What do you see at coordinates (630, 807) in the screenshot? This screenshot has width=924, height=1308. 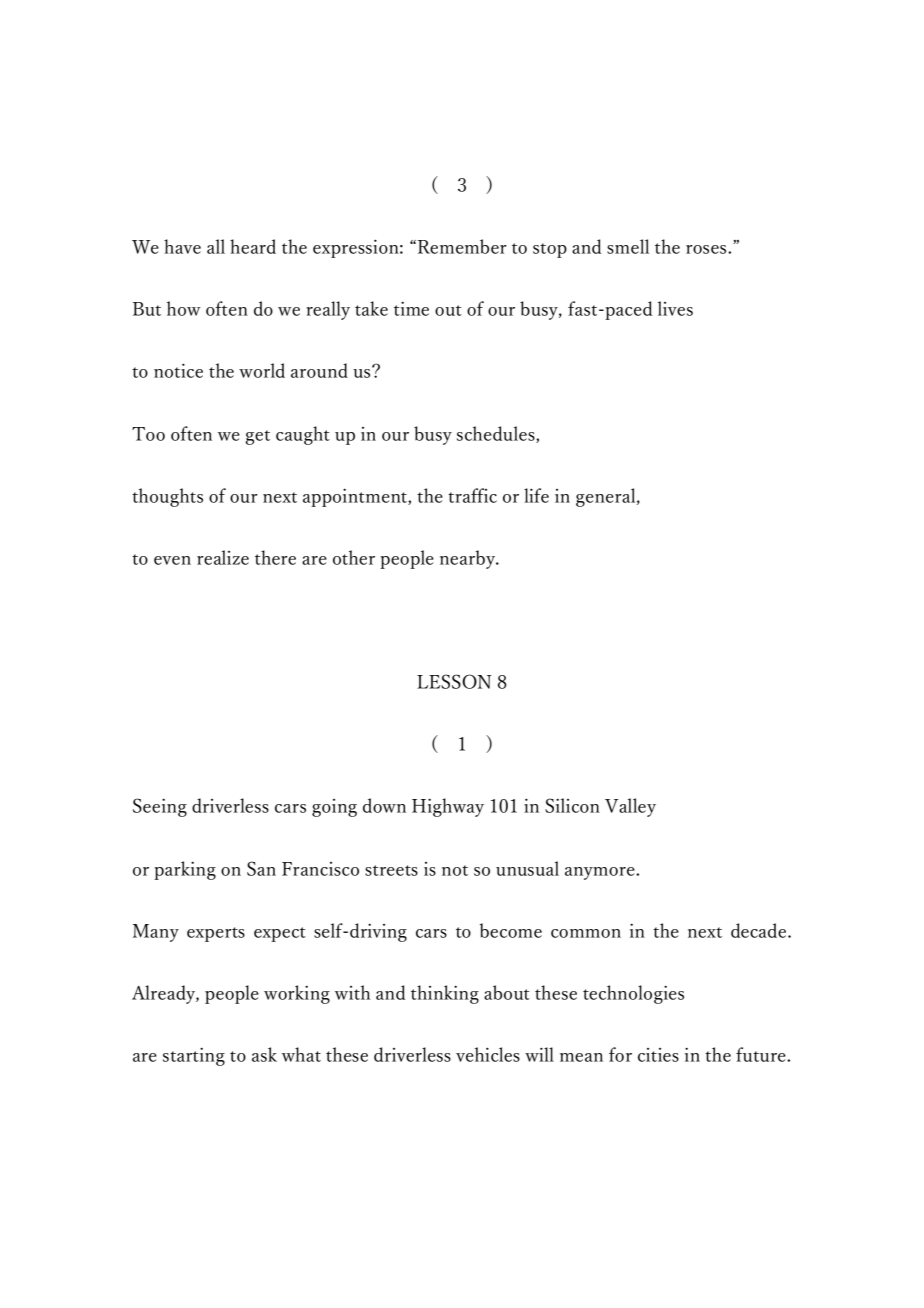 I see `Valley` at bounding box center [630, 807].
